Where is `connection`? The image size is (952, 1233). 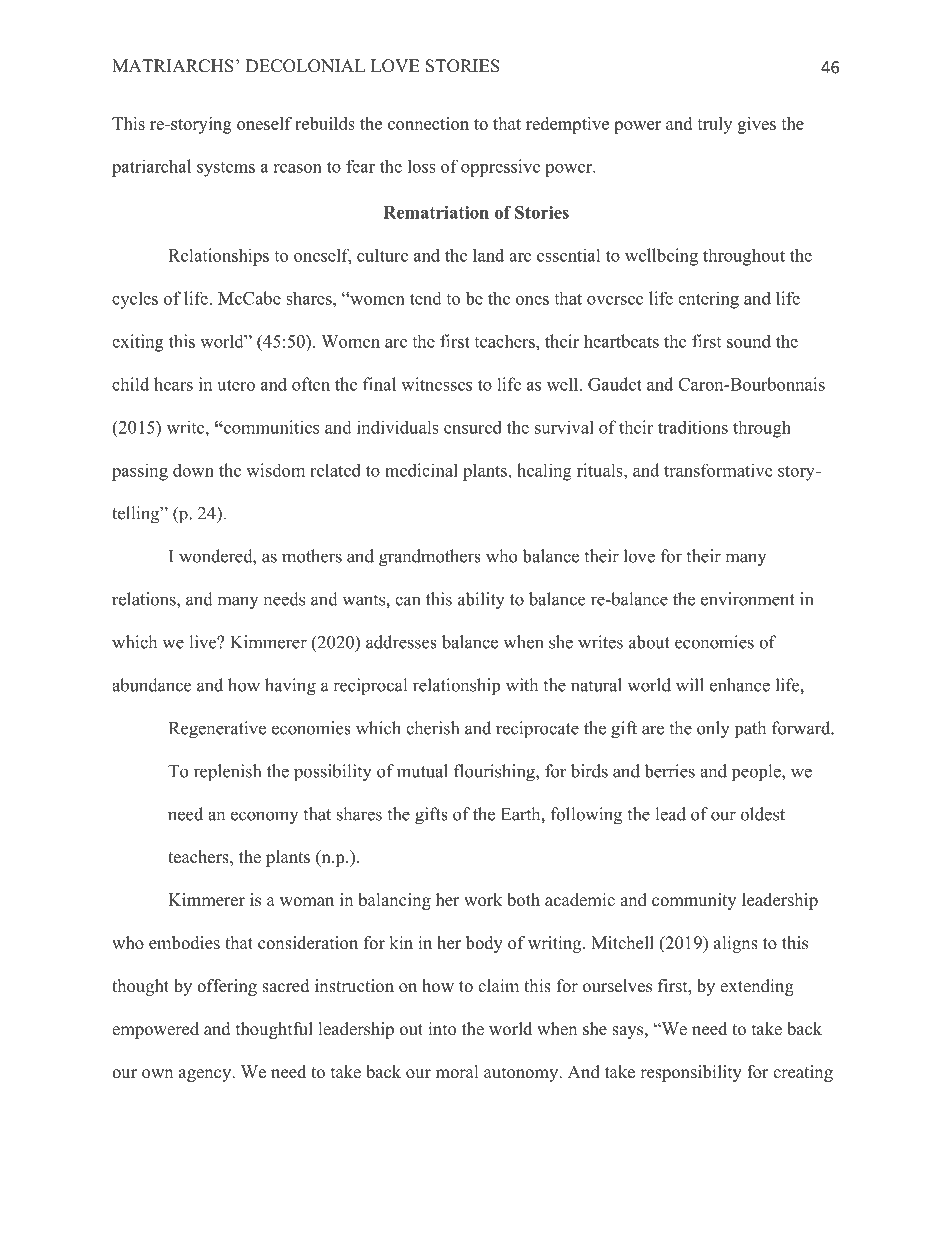 connection is located at coordinates (428, 123).
